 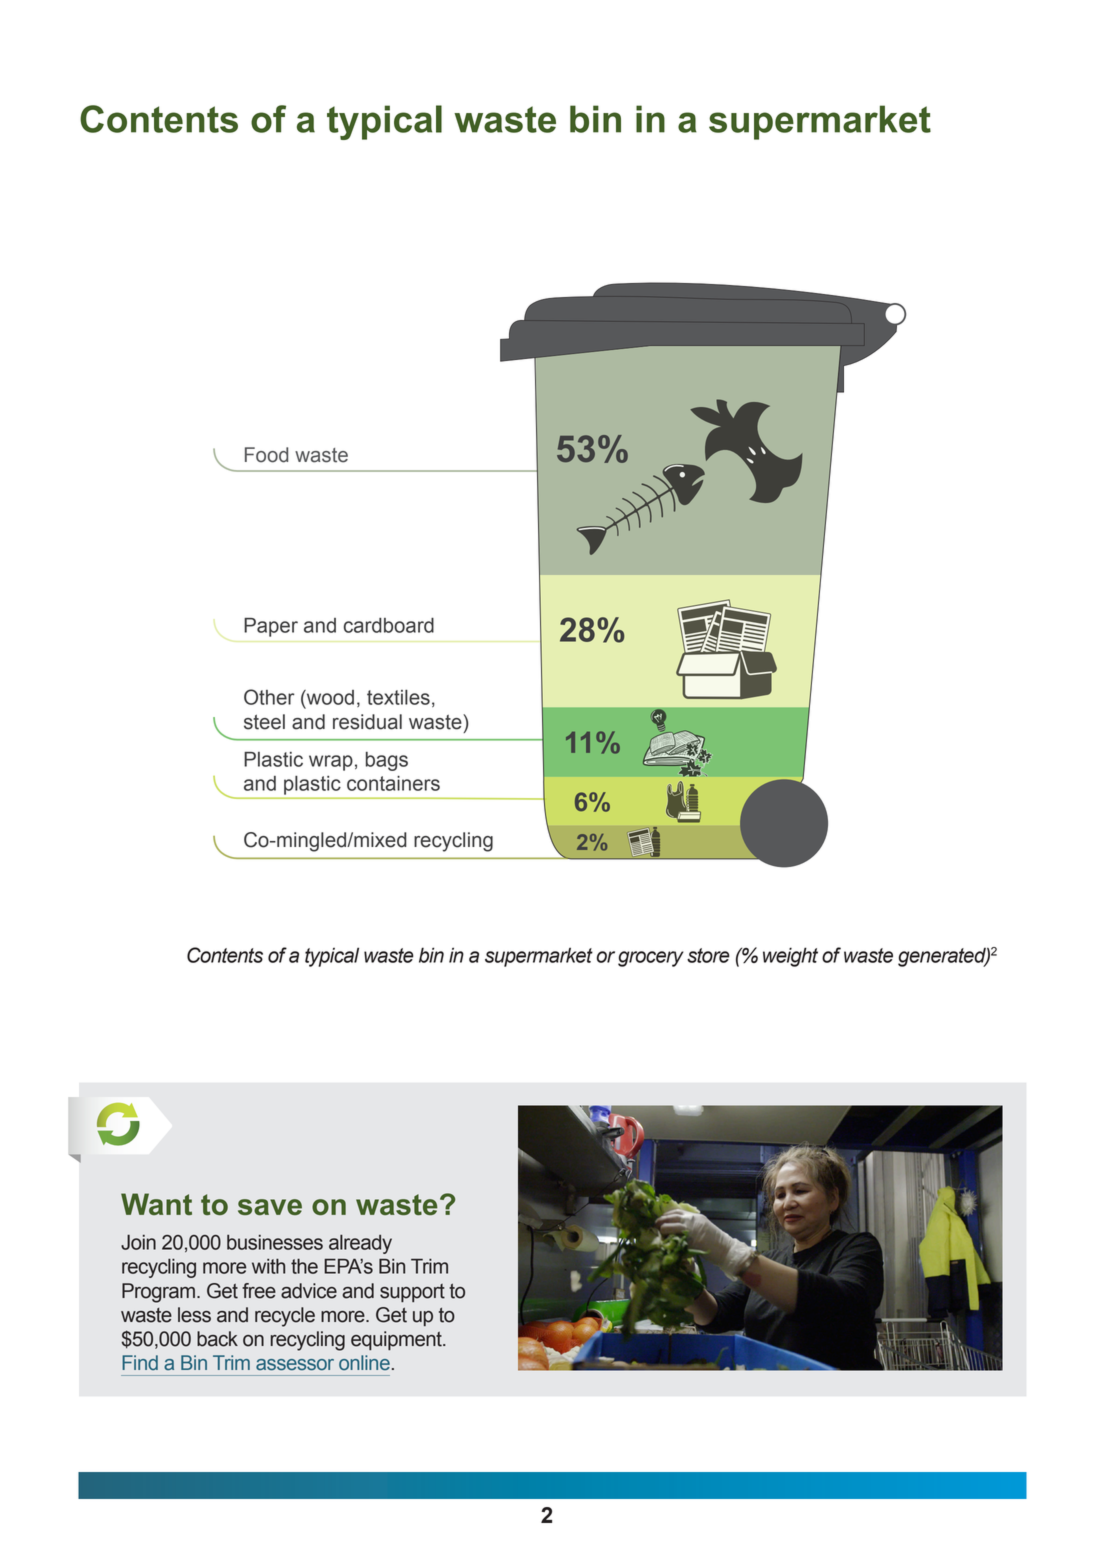 What do you see at coordinates (269, 697) in the screenshot?
I see `Other` at bounding box center [269, 697].
